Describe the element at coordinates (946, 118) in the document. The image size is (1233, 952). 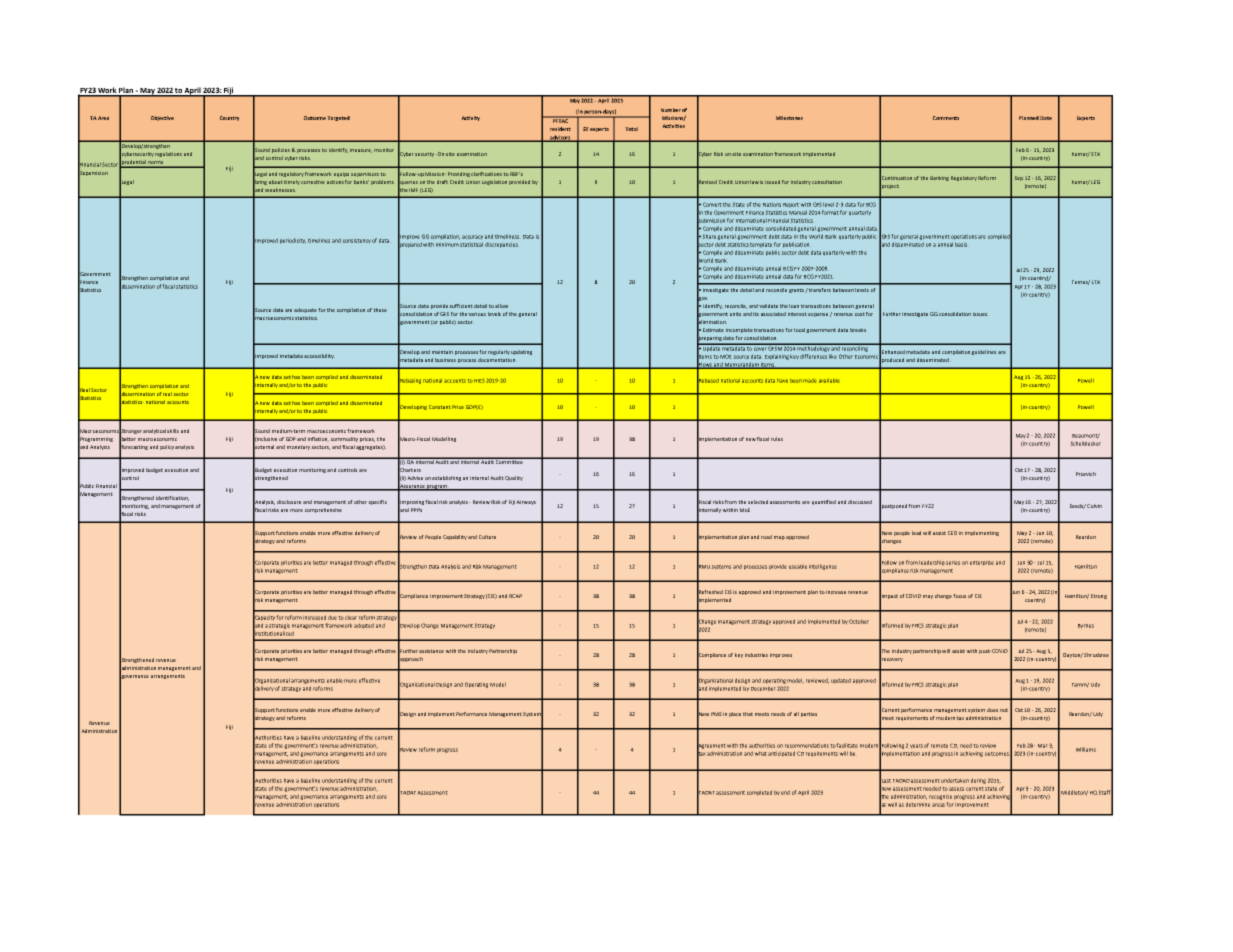
I see `Comments` at that location.
